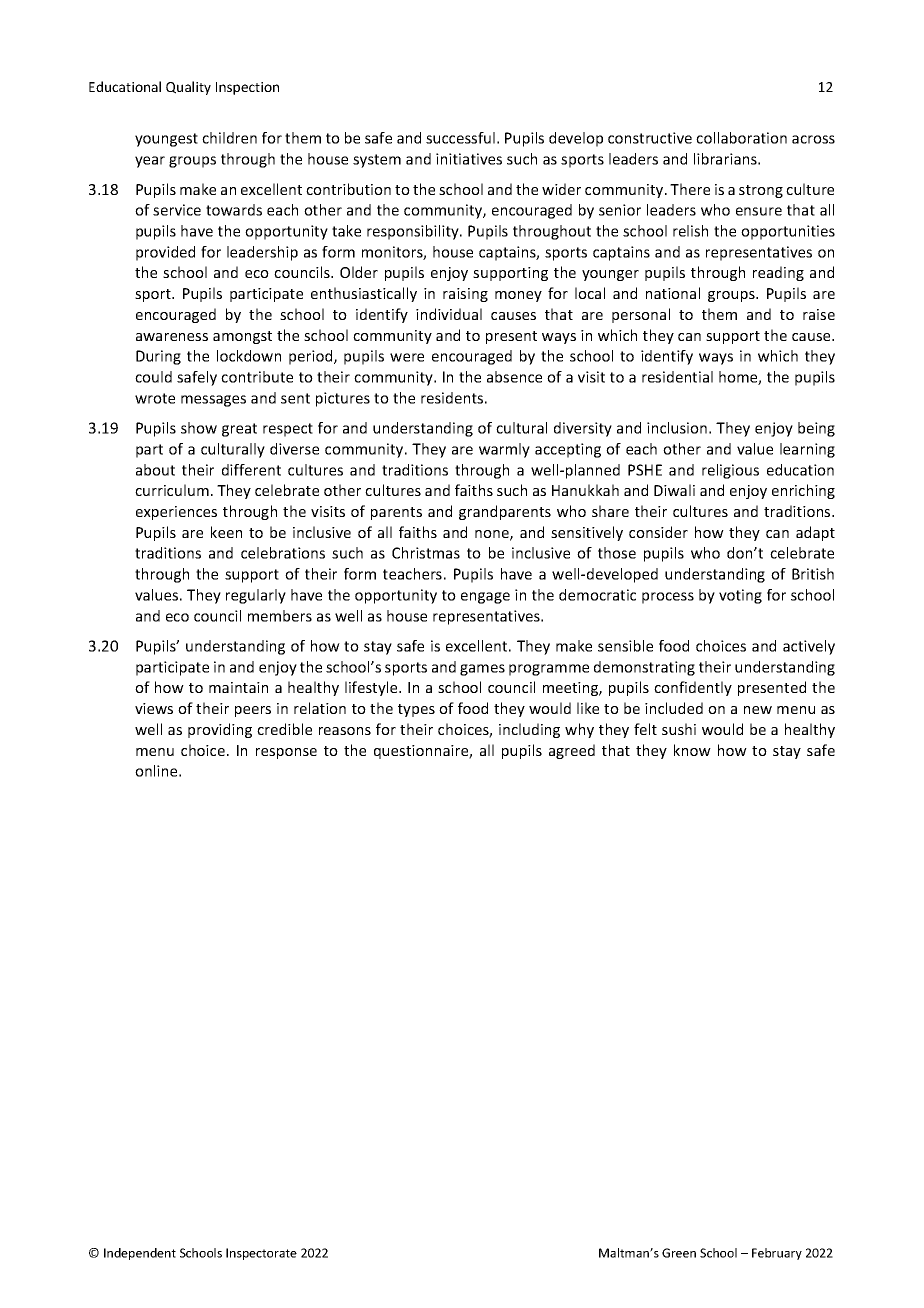 Image resolution: width=924 pixels, height=1308 pixels. I want to click on collaboration, so click(741, 138).
